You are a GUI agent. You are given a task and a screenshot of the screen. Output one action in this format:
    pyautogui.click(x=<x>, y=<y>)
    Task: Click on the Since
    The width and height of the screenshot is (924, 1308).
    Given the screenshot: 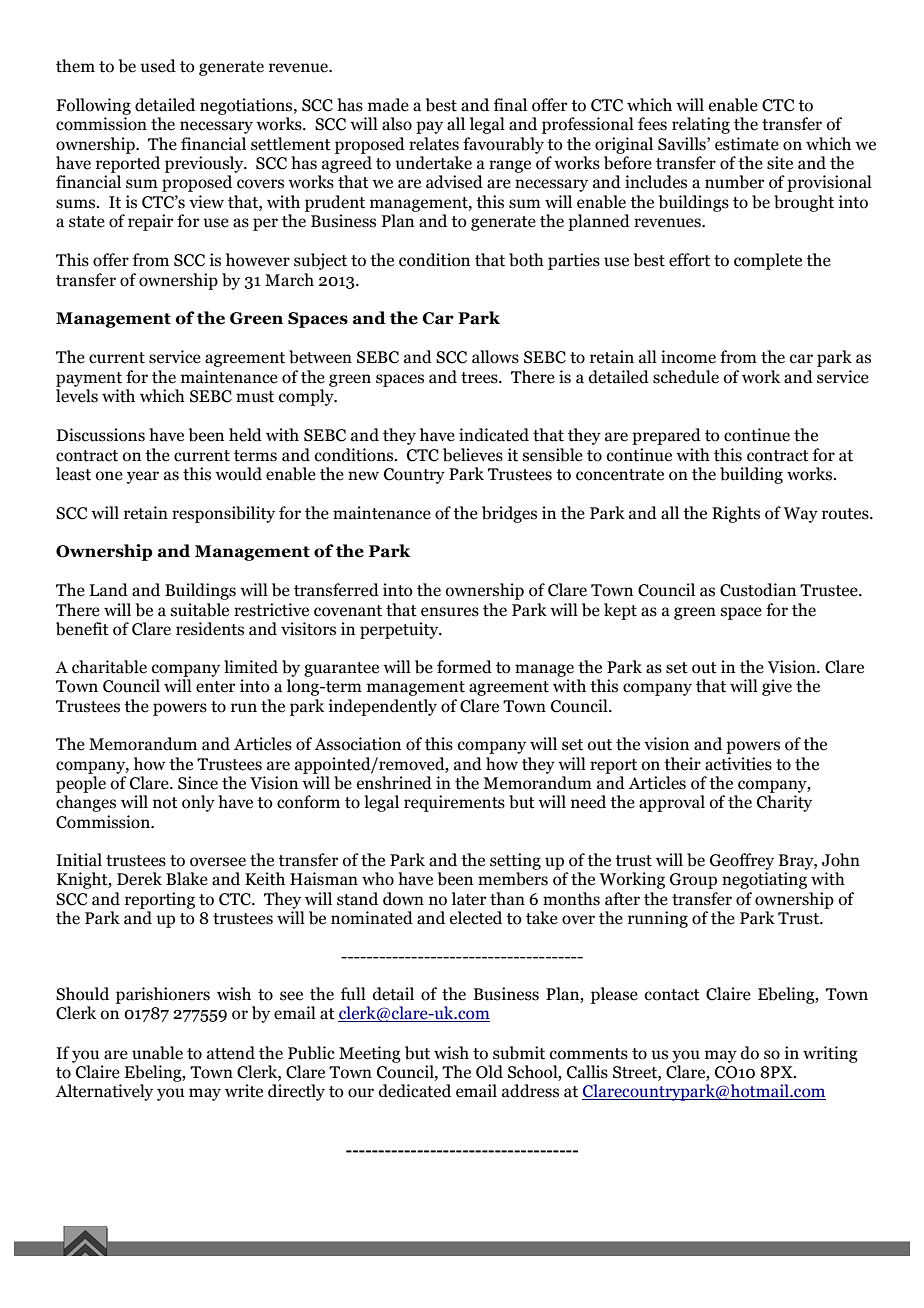 What is the action you would take?
    pyautogui.click(x=198, y=783)
